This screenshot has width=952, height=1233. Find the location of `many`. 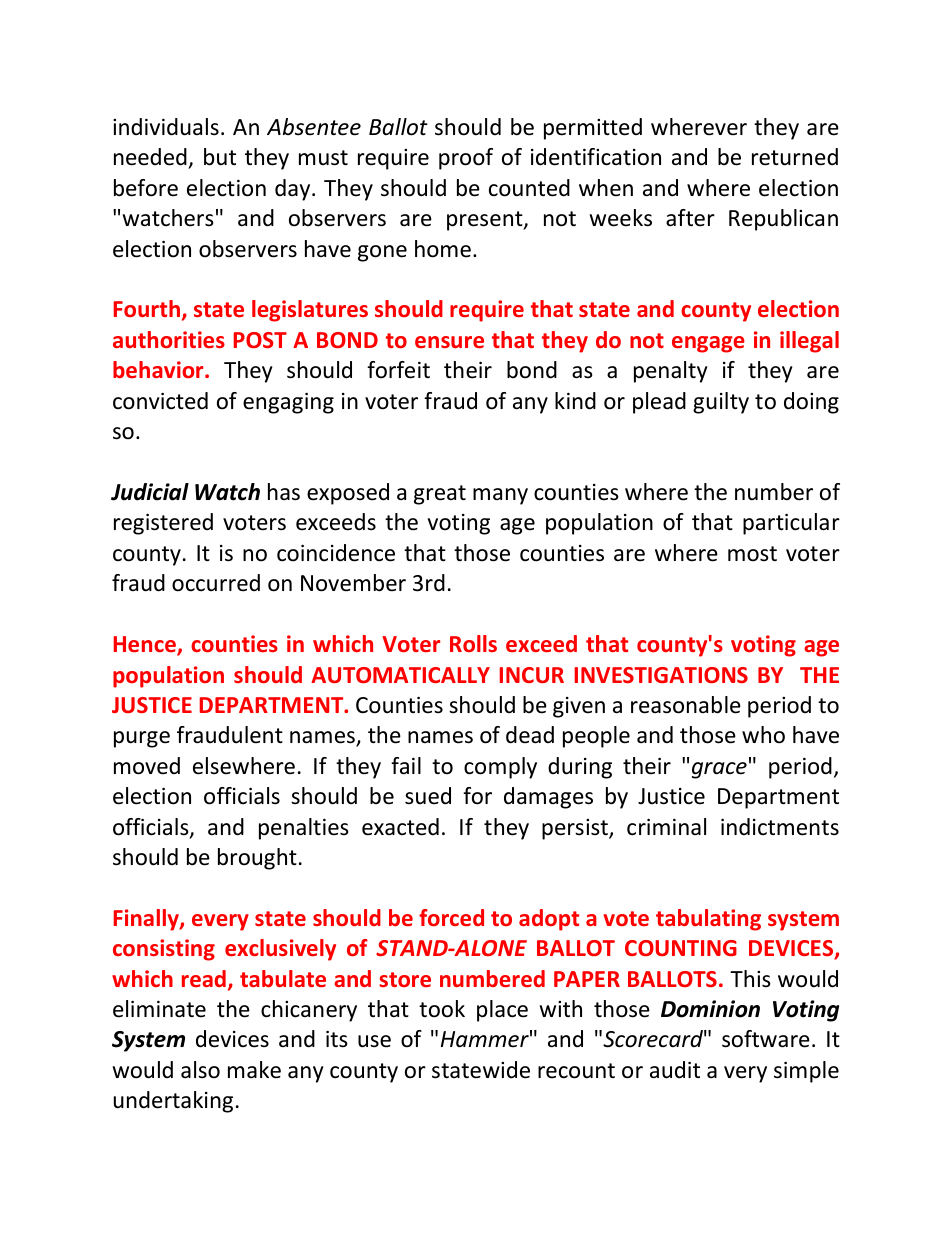

many is located at coordinates (500, 496).
